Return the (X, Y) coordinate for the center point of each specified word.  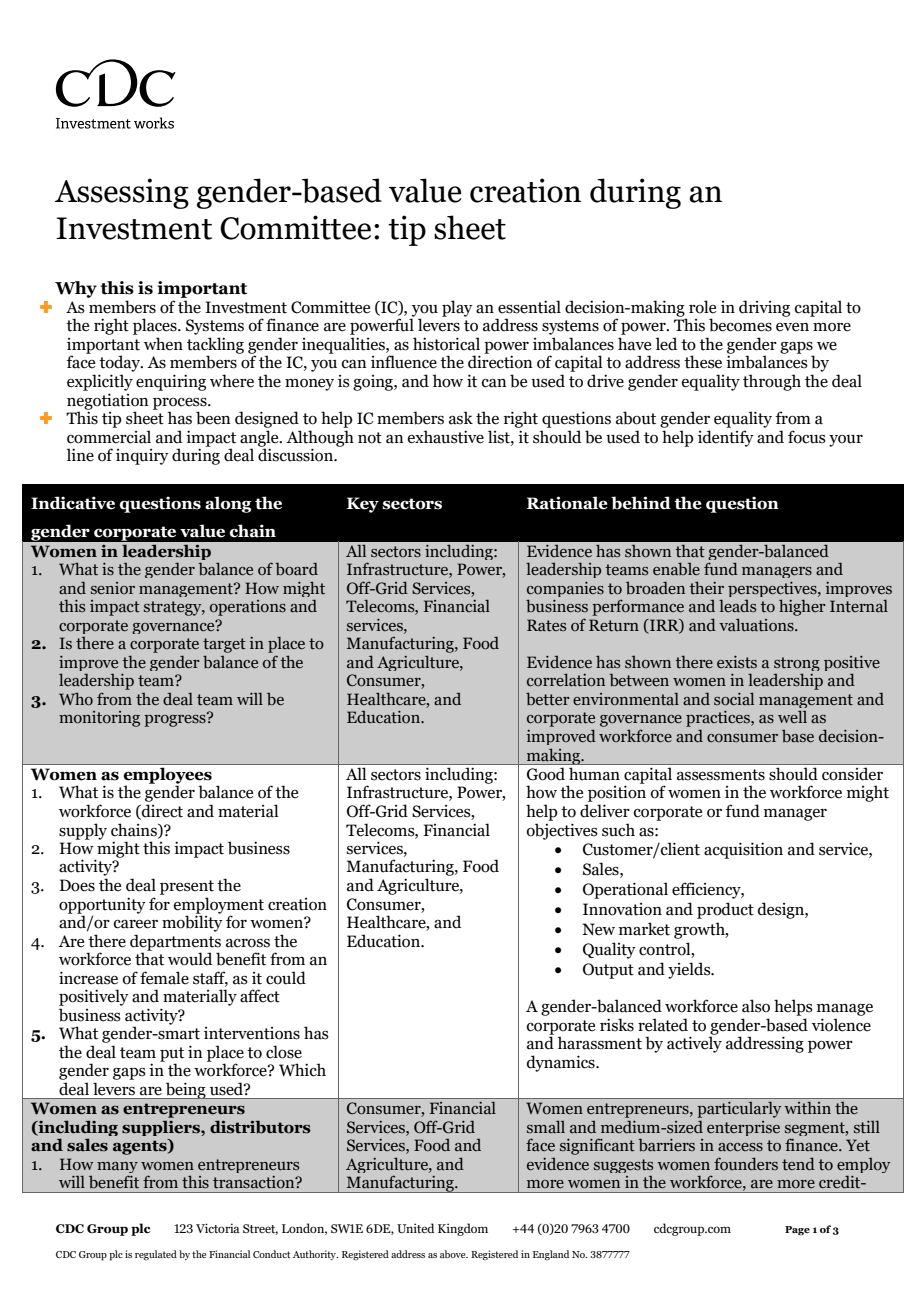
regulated (156, 1255)
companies (565, 591)
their (706, 587)
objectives (562, 831)
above (454, 1254)
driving (764, 308)
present (187, 887)
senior (113, 588)
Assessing (122, 193)
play (457, 308)
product (725, 910)
